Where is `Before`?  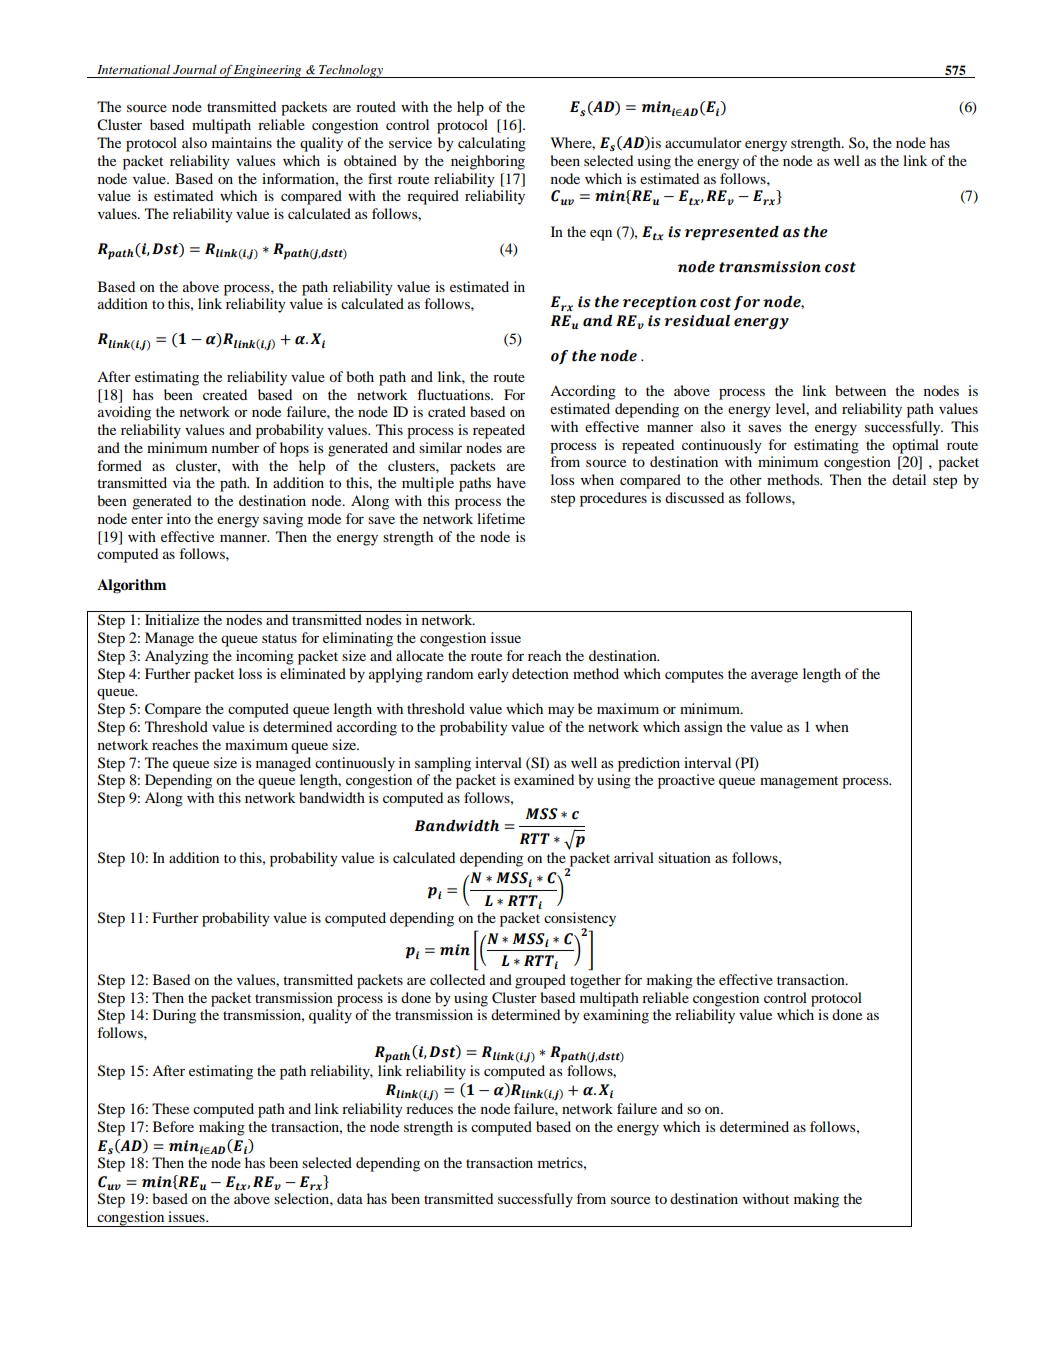 Before is located at coordinates (173, 1126).
